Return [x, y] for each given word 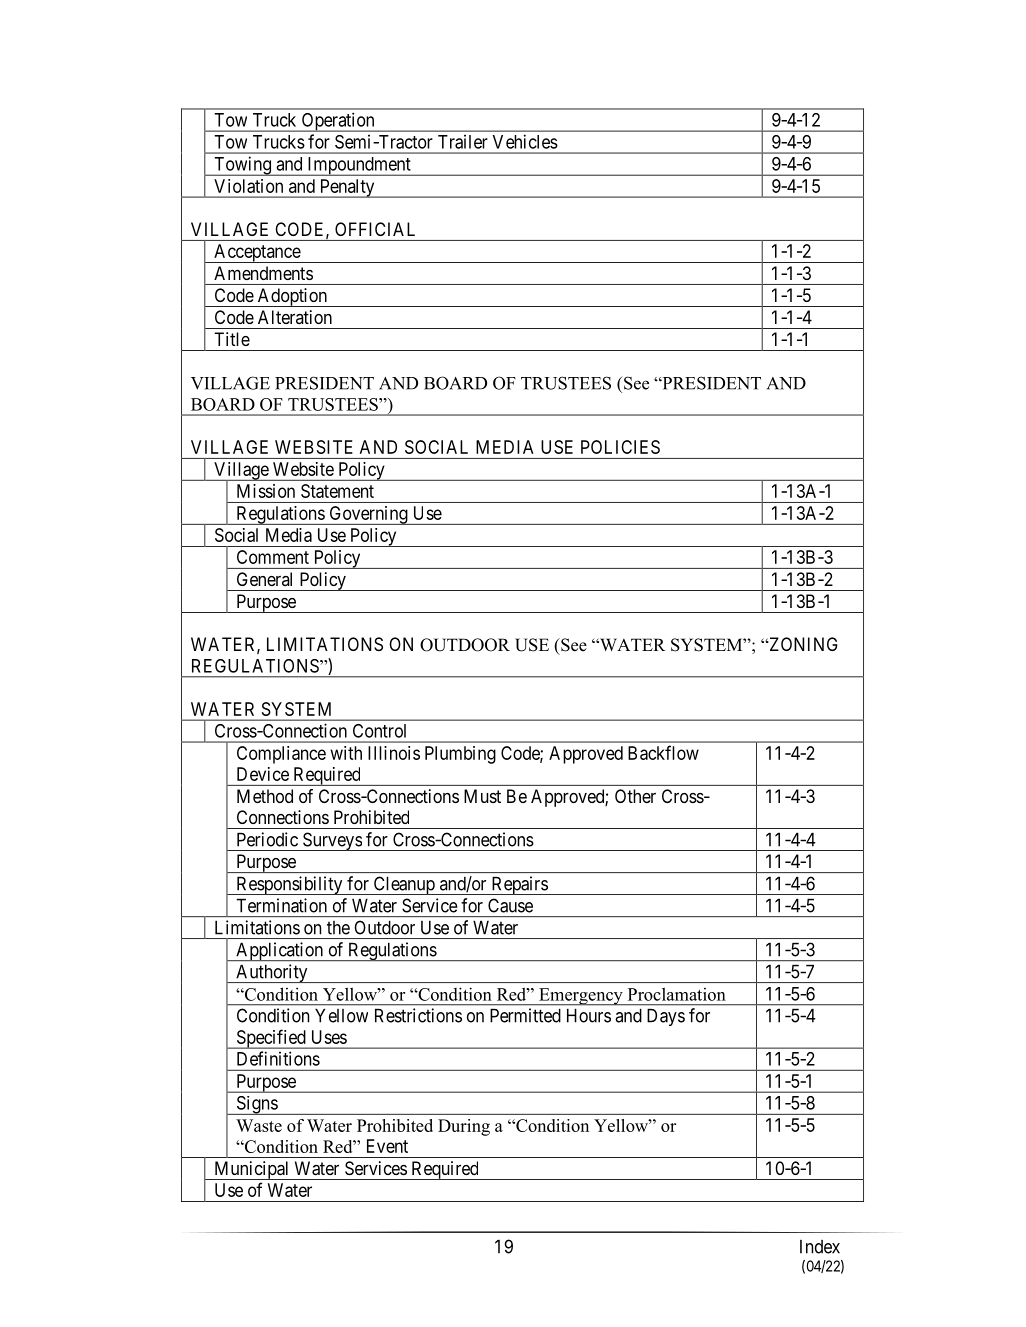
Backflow [663, 752]
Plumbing [460, 755]
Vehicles [525, 141]
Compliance [281, 755]
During [464, 1127]
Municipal [252, 1170]
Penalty [347, 188]
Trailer [463, 142]
